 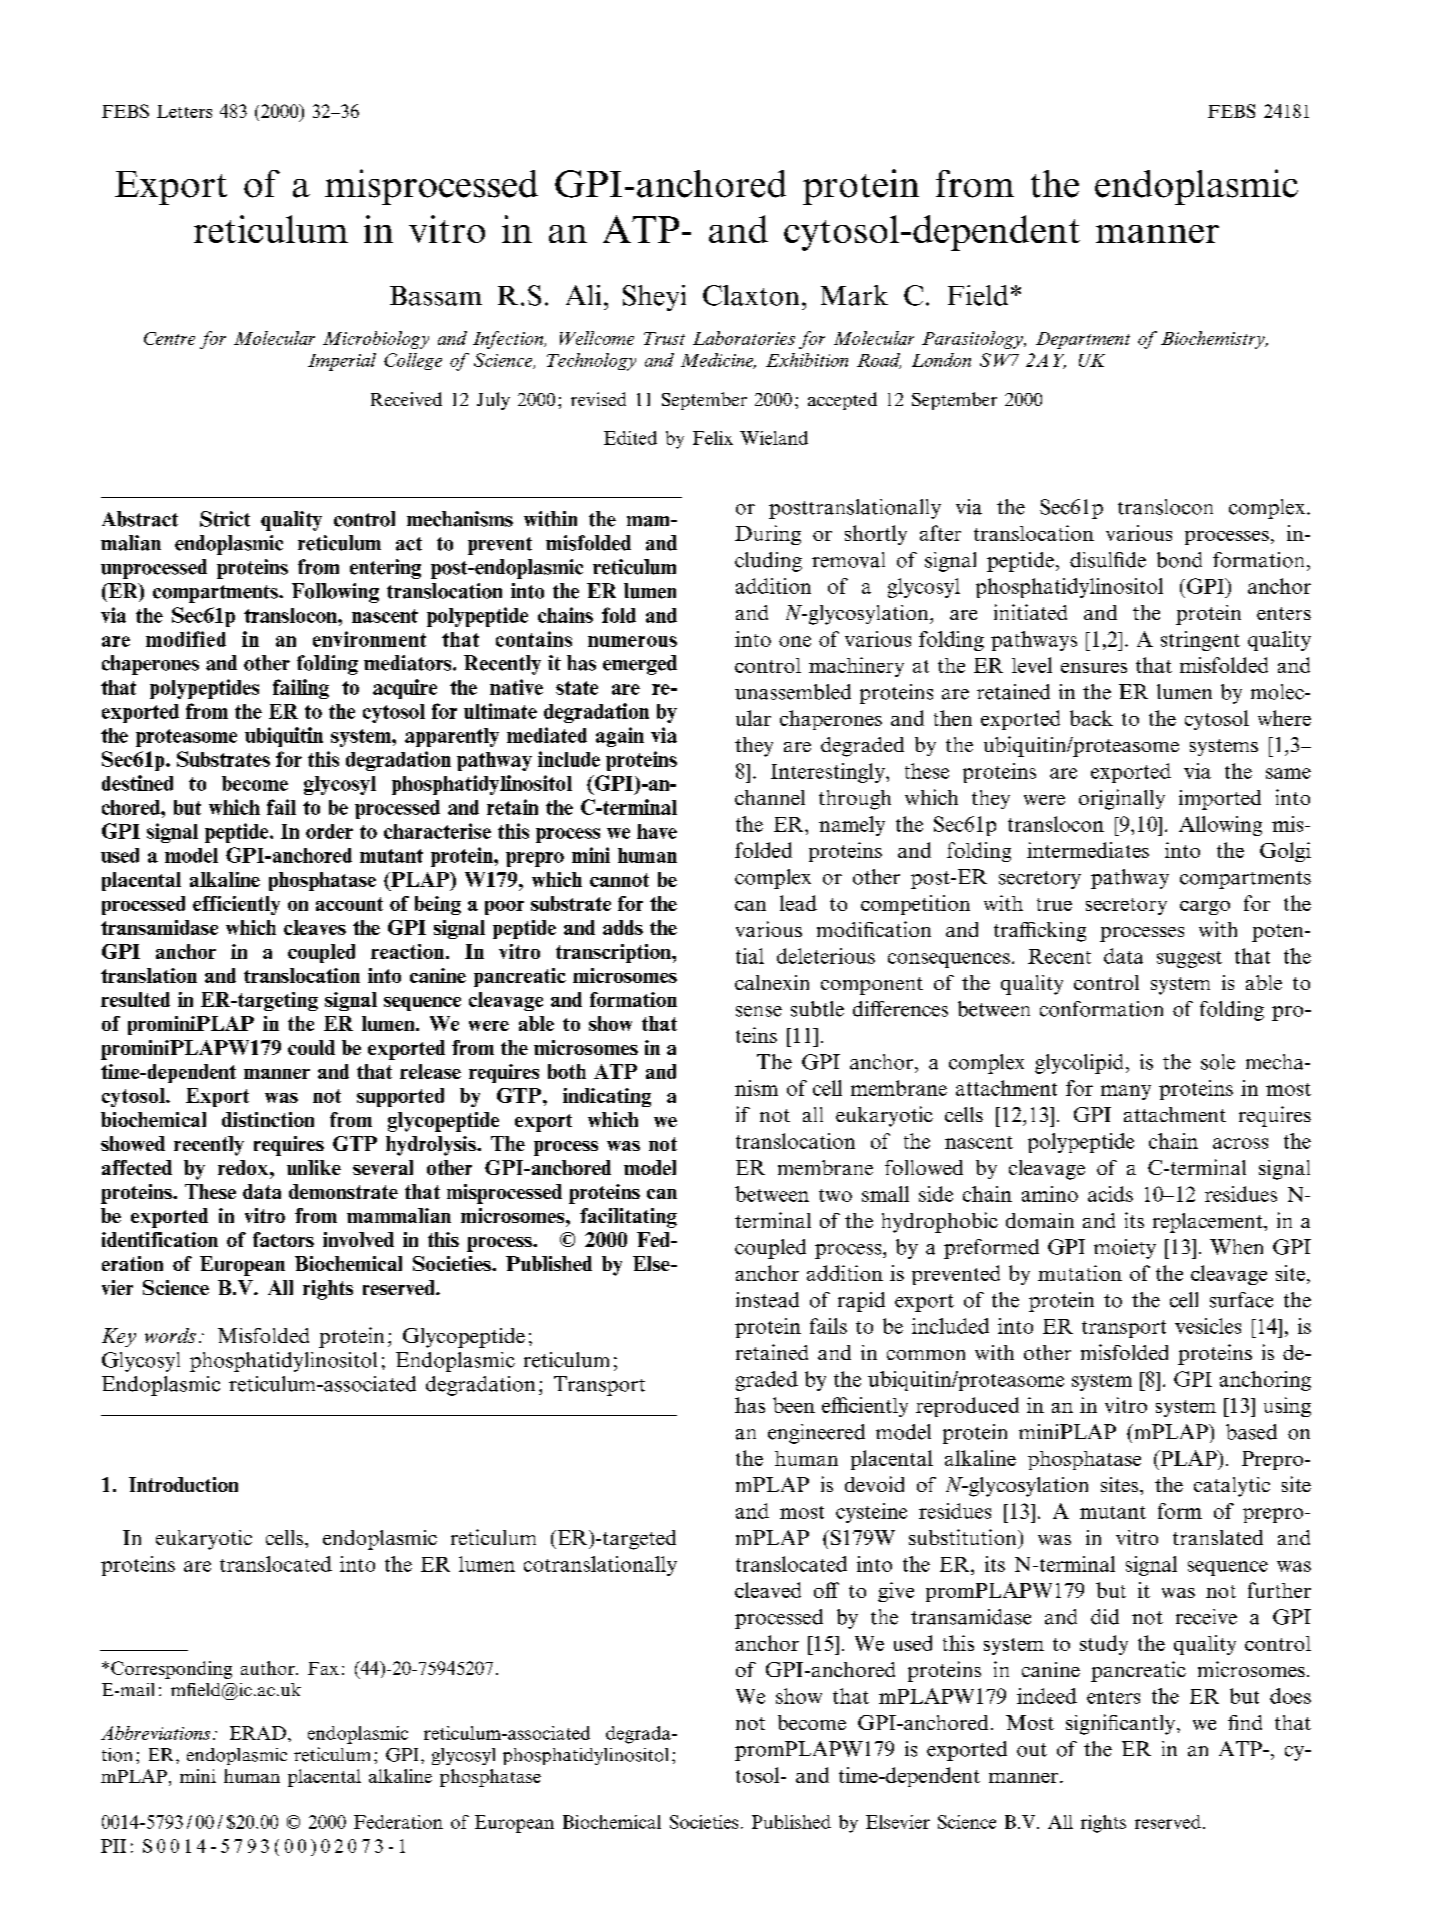 I want to click on Field, so click(x=978, y=295).
